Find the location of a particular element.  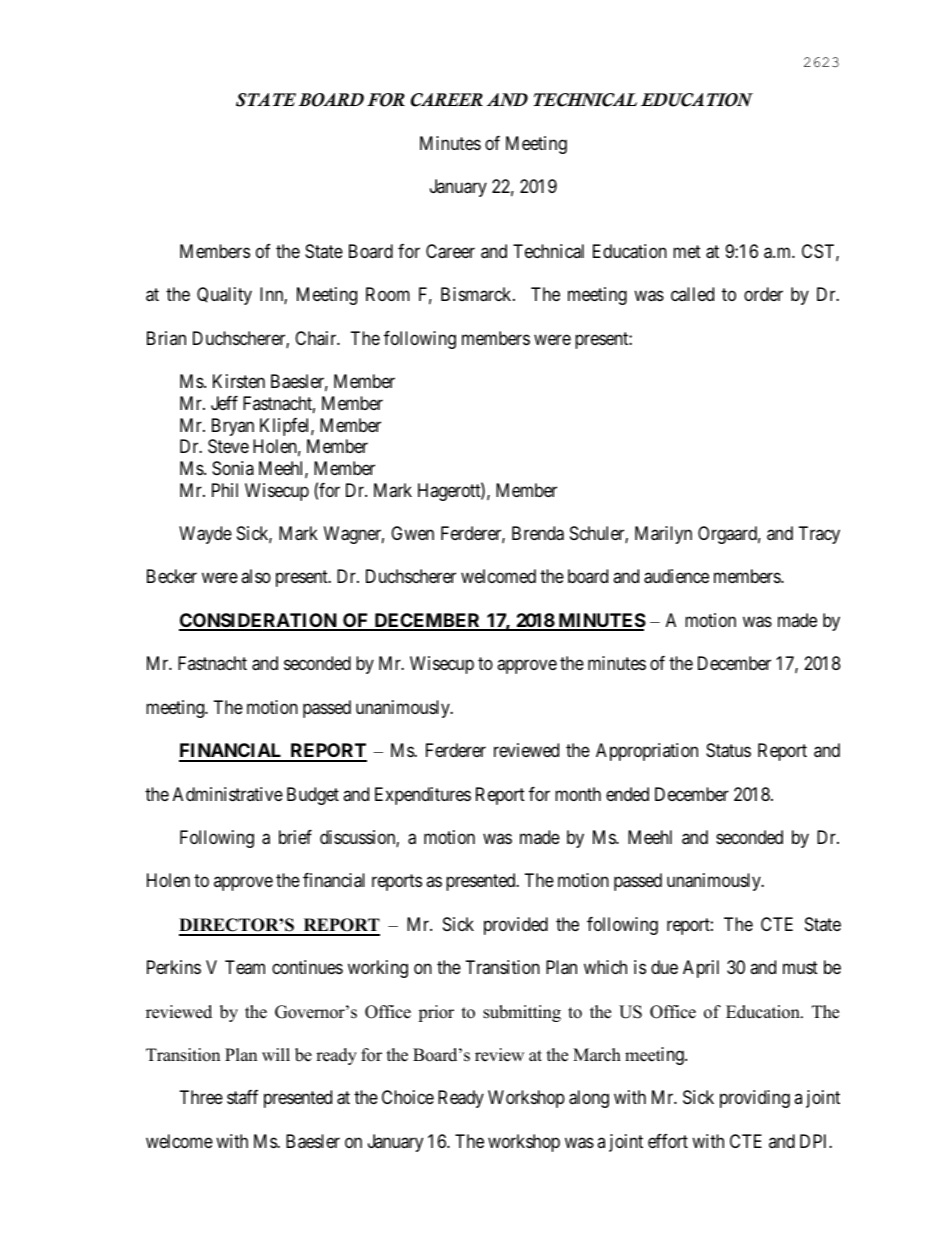

brief is located at coordinates (295, 837).
